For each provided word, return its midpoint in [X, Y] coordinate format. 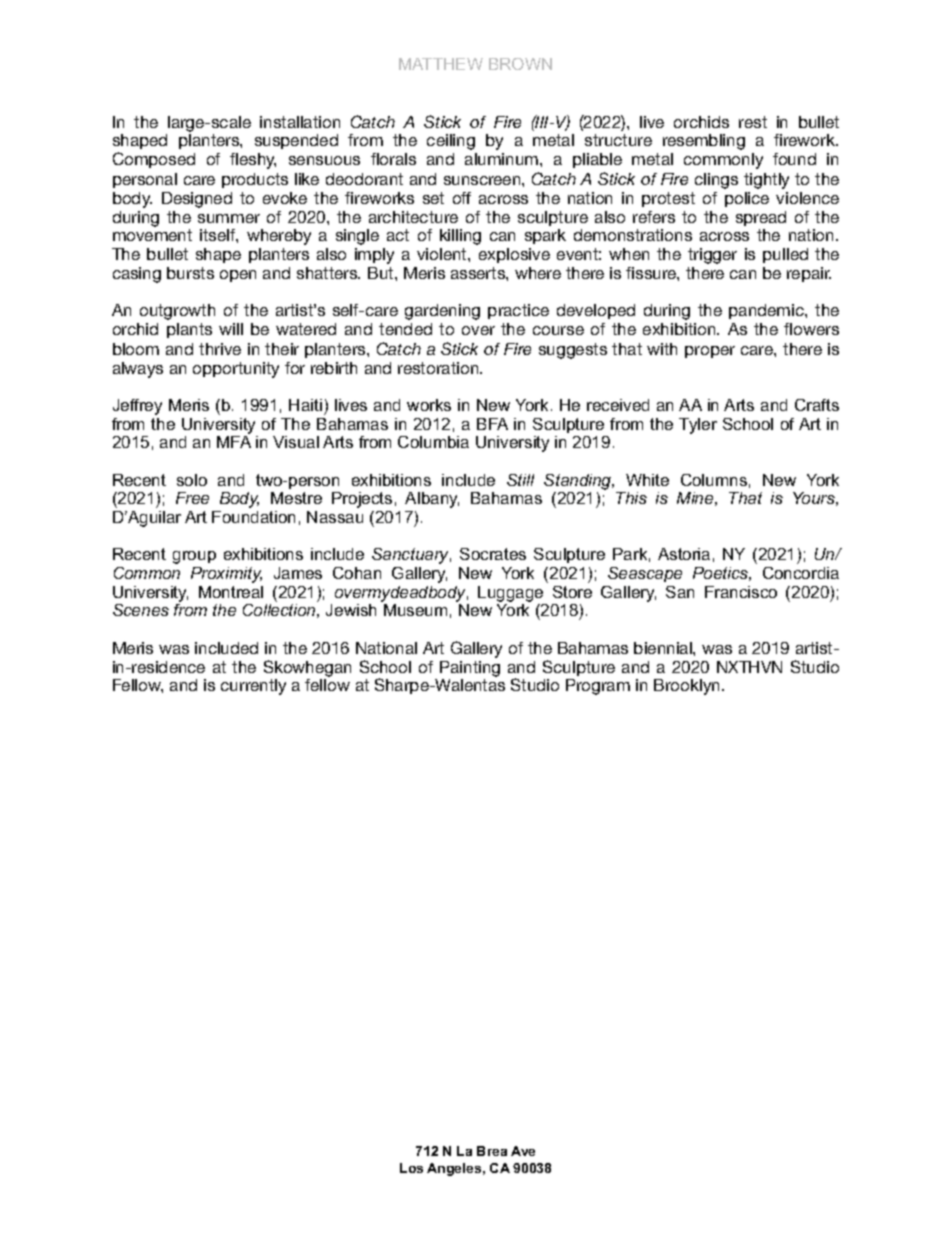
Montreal [231, 592]
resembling [704, 142]
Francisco [741, 592]
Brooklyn [686, 687]
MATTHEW [441, 64]
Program [598, 687]
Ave [523, 1151]
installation [300, 122]
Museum [415, 610]
